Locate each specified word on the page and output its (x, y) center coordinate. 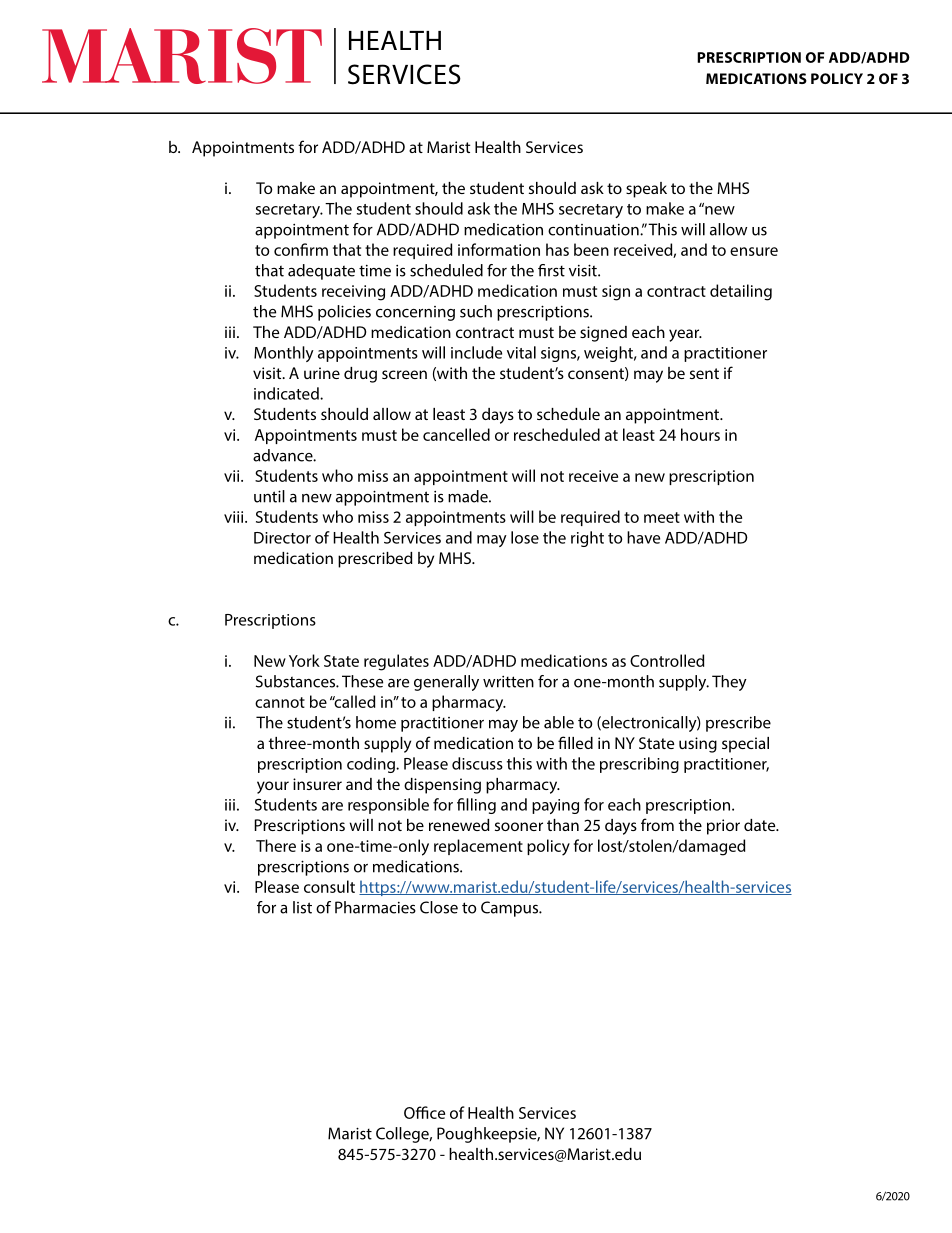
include (476, 352)
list (302, 907)
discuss (477, 763)
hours (700, 434)
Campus (511, 909)
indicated (287, 393)
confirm (301, 249)
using (698, 745)
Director (282, 538)
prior (723, 827)
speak (646, 190)
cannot (280, 702)
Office (424, 1112)
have (643, 537)
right (587, 539)
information (499, 249)
